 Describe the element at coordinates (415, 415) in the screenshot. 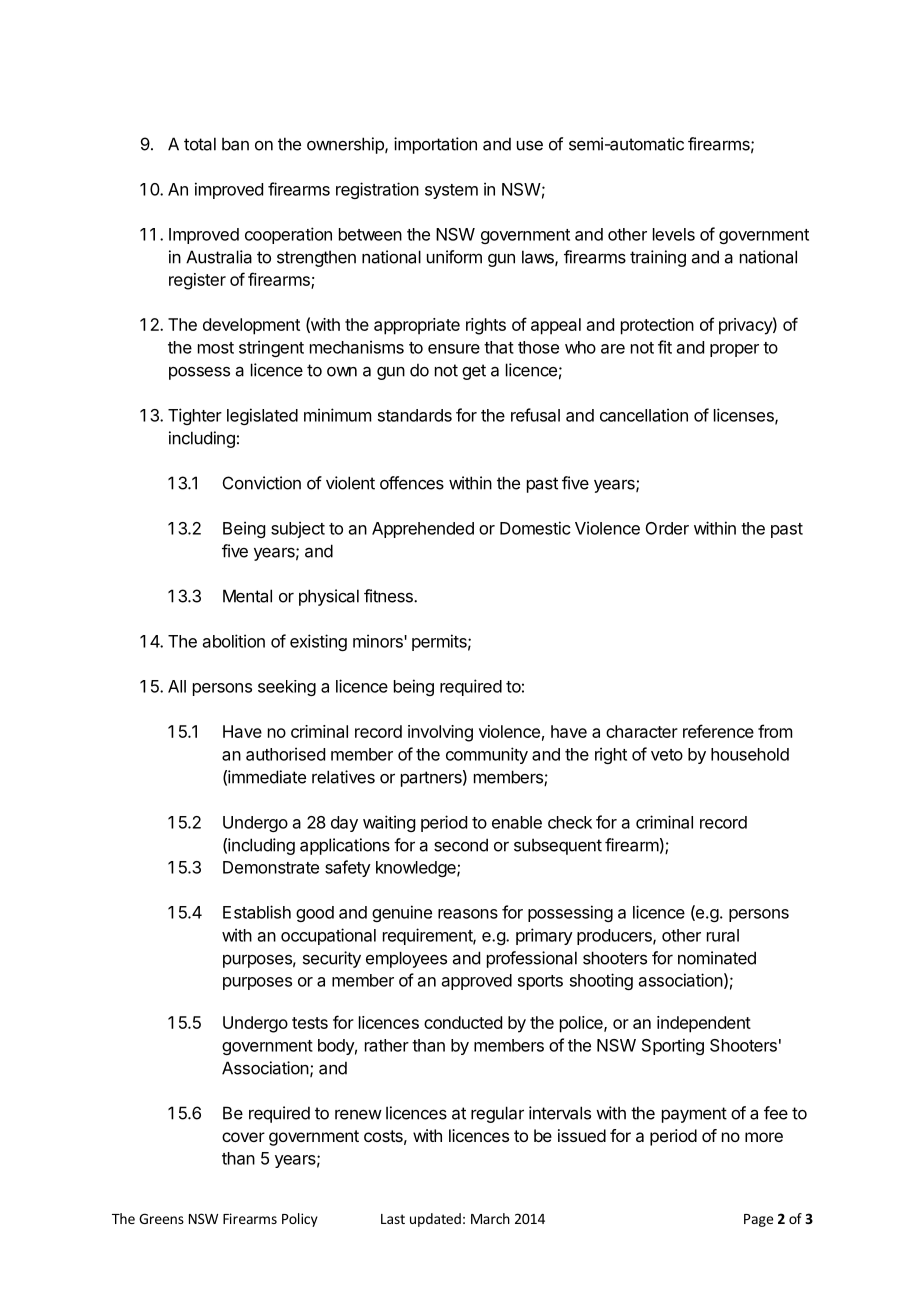

I see `standards` at that location.
